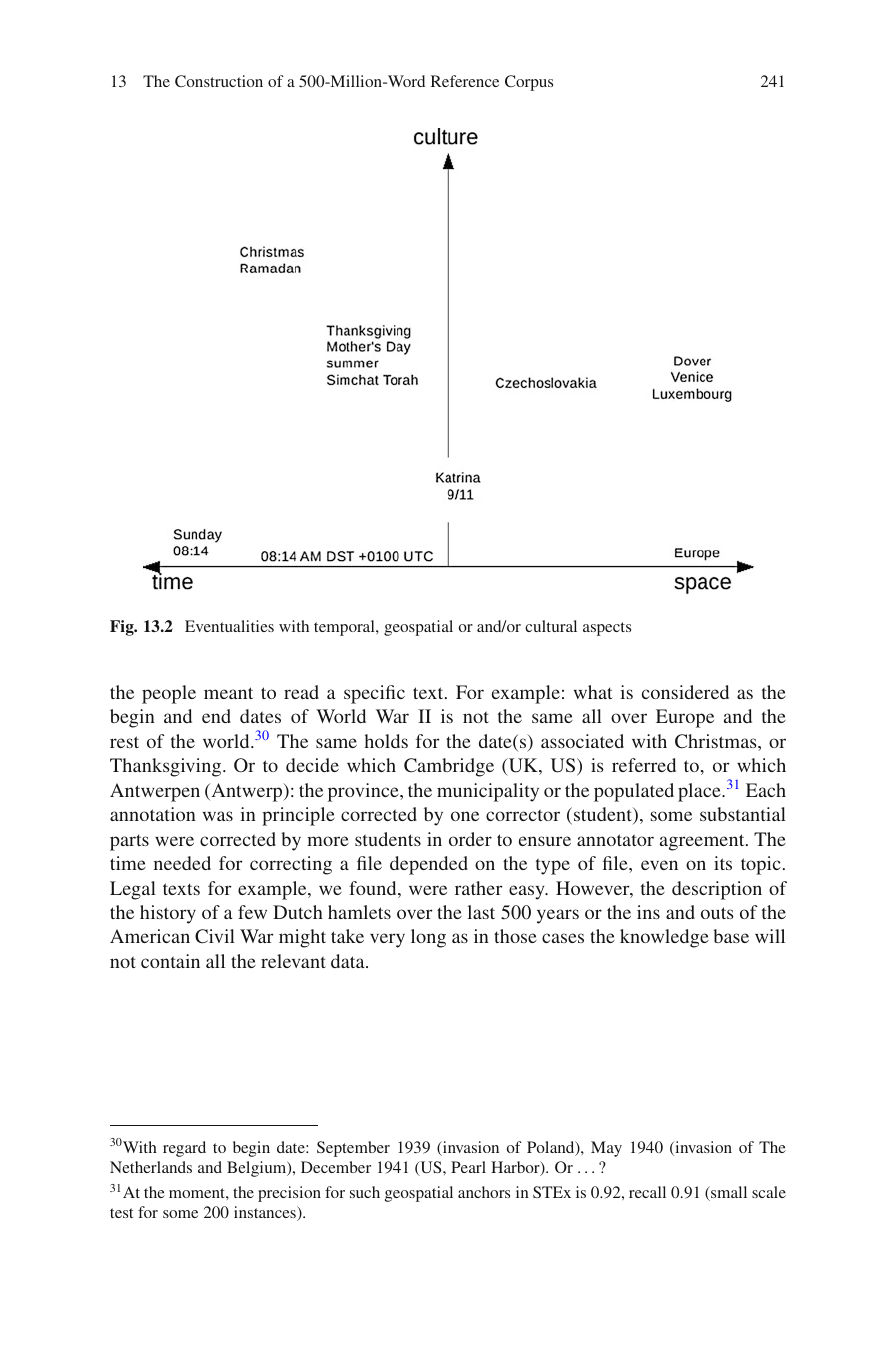  Describe the element at coordinates (468, 1167) in the page. I see `Pearl` at that location.
